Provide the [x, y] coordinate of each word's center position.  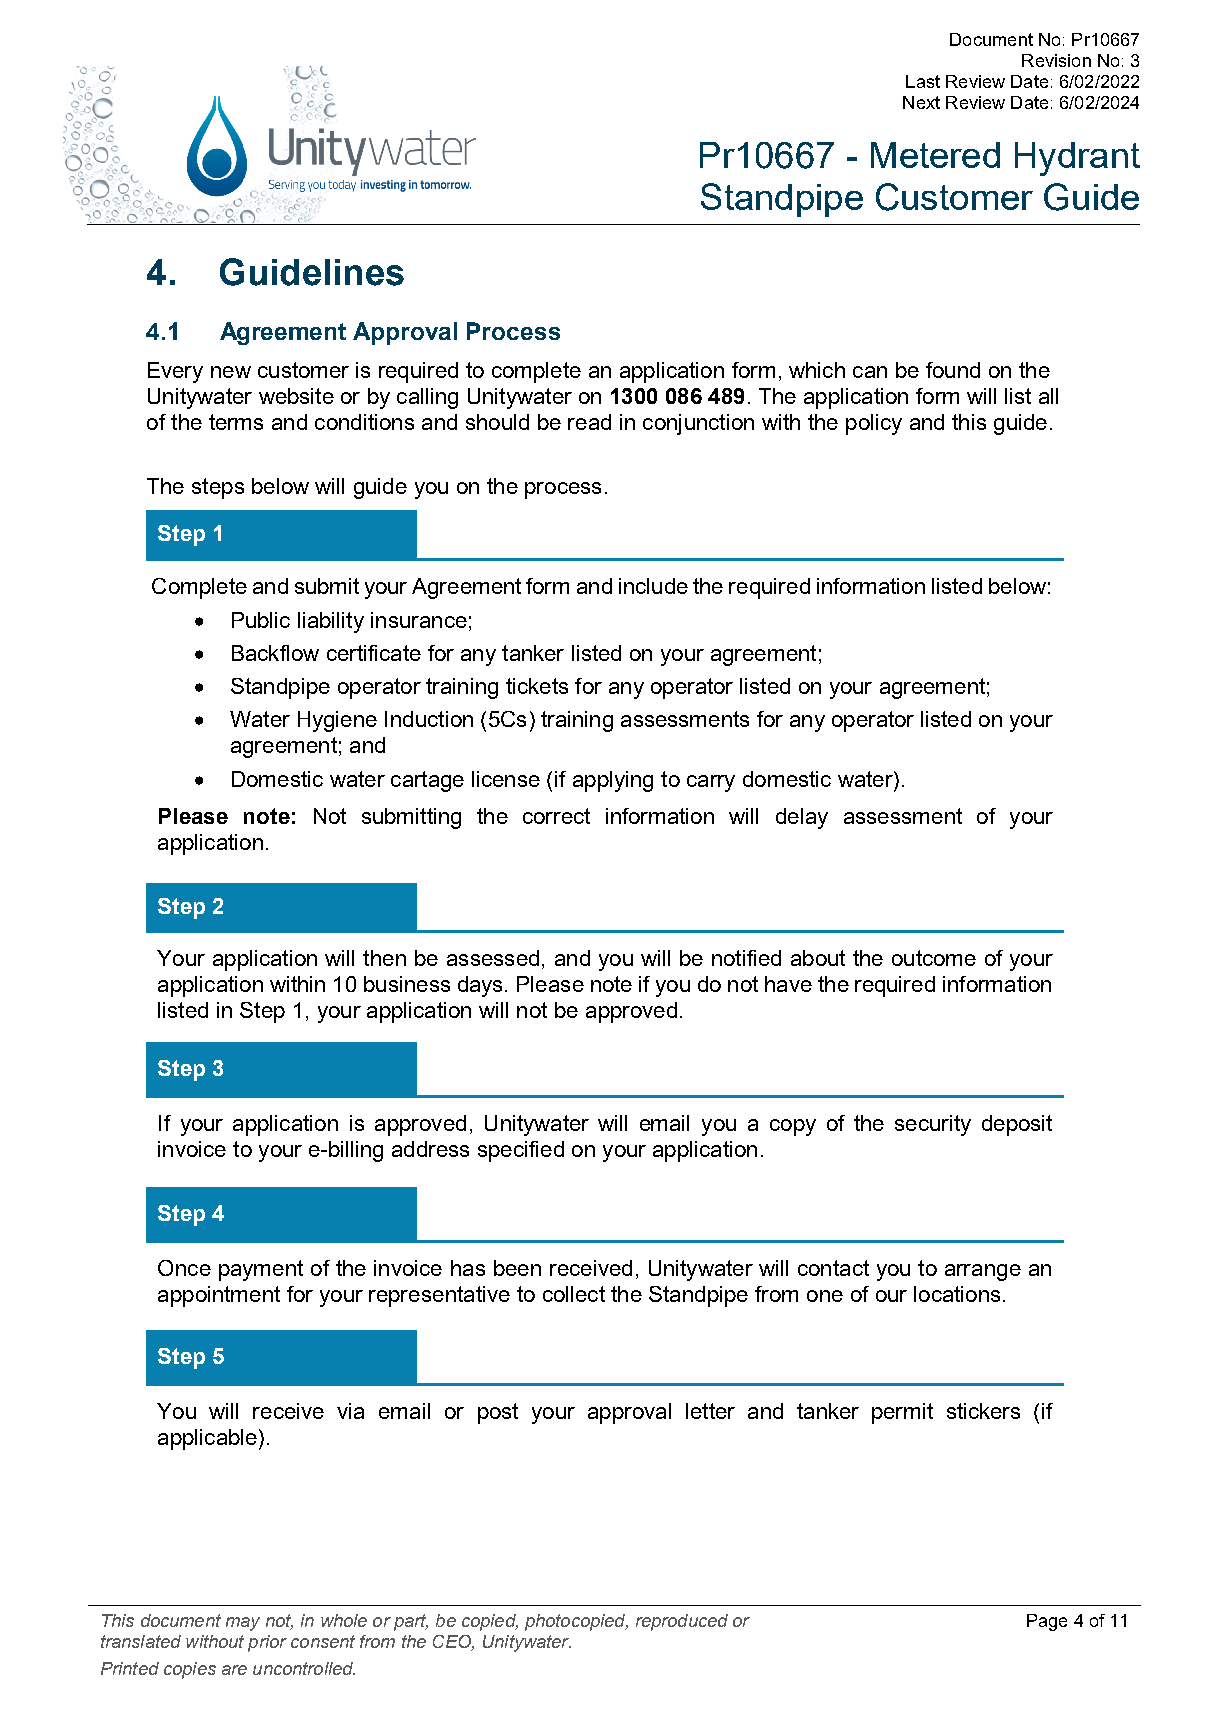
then [384, 958]
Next [921, 102]
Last [923, 81]
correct [556, 816]
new [231, 372]
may [243, 1624]
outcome [934, 958]
